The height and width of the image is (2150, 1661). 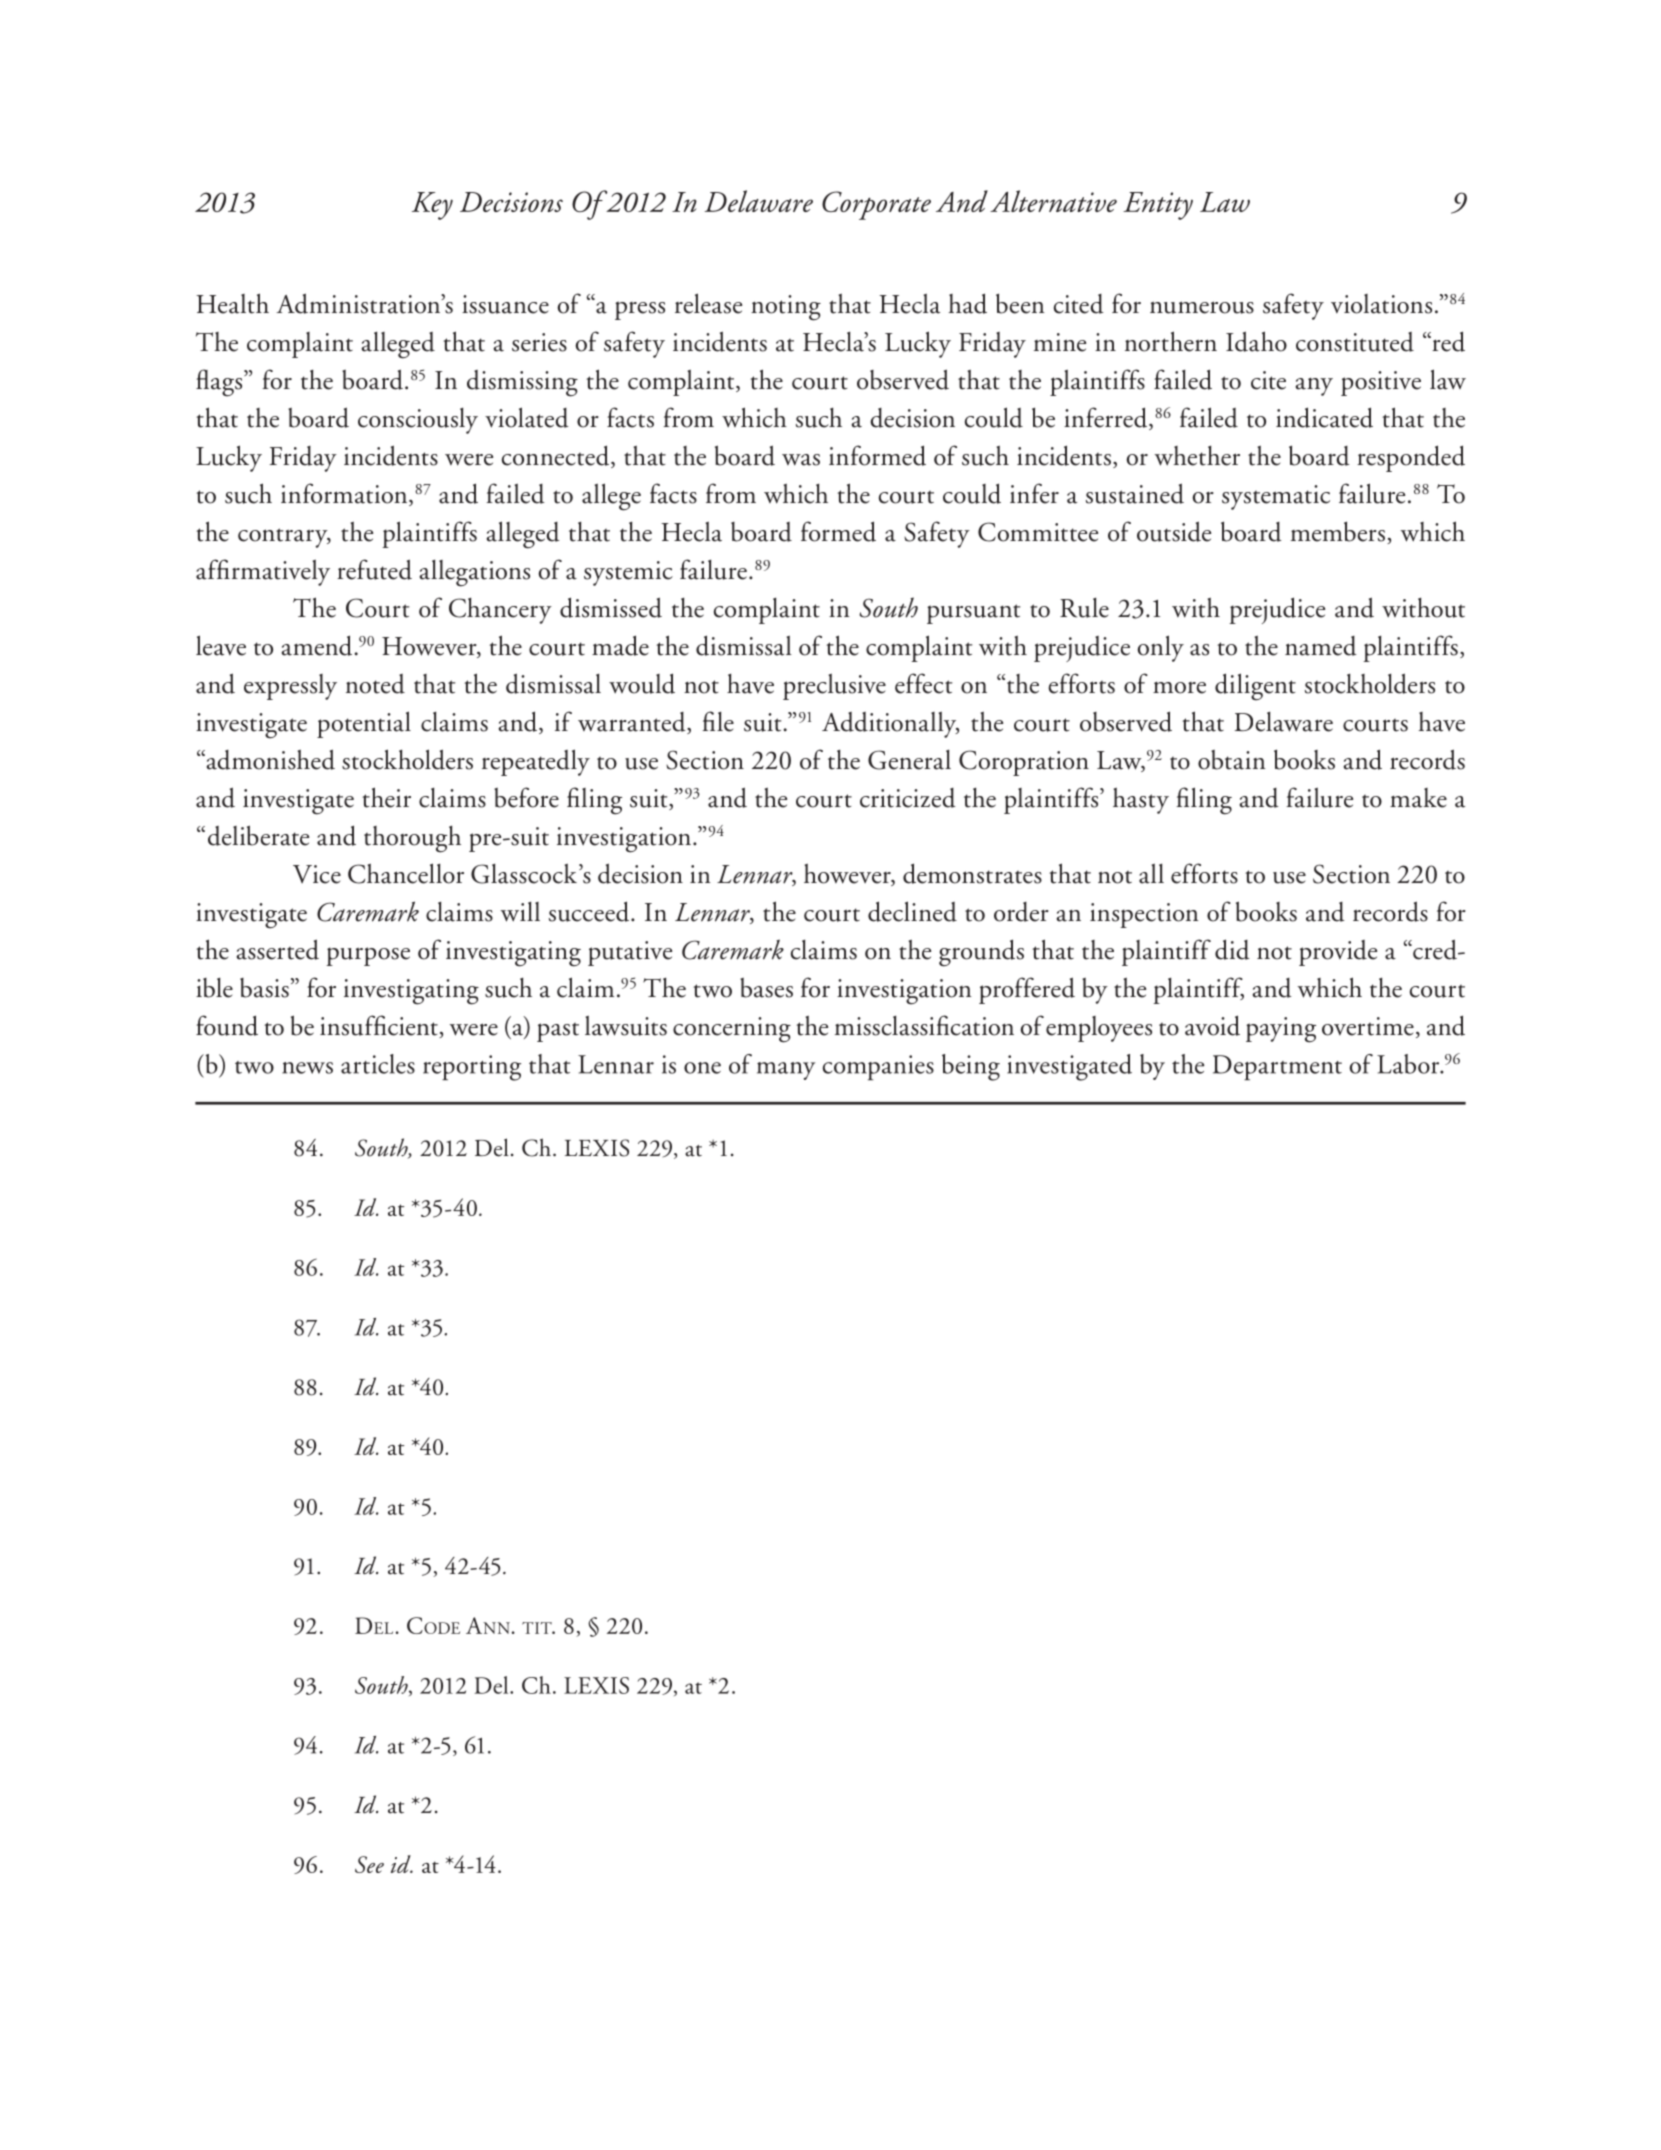 I want to click on numerous, so click(x=1202, y=307).
